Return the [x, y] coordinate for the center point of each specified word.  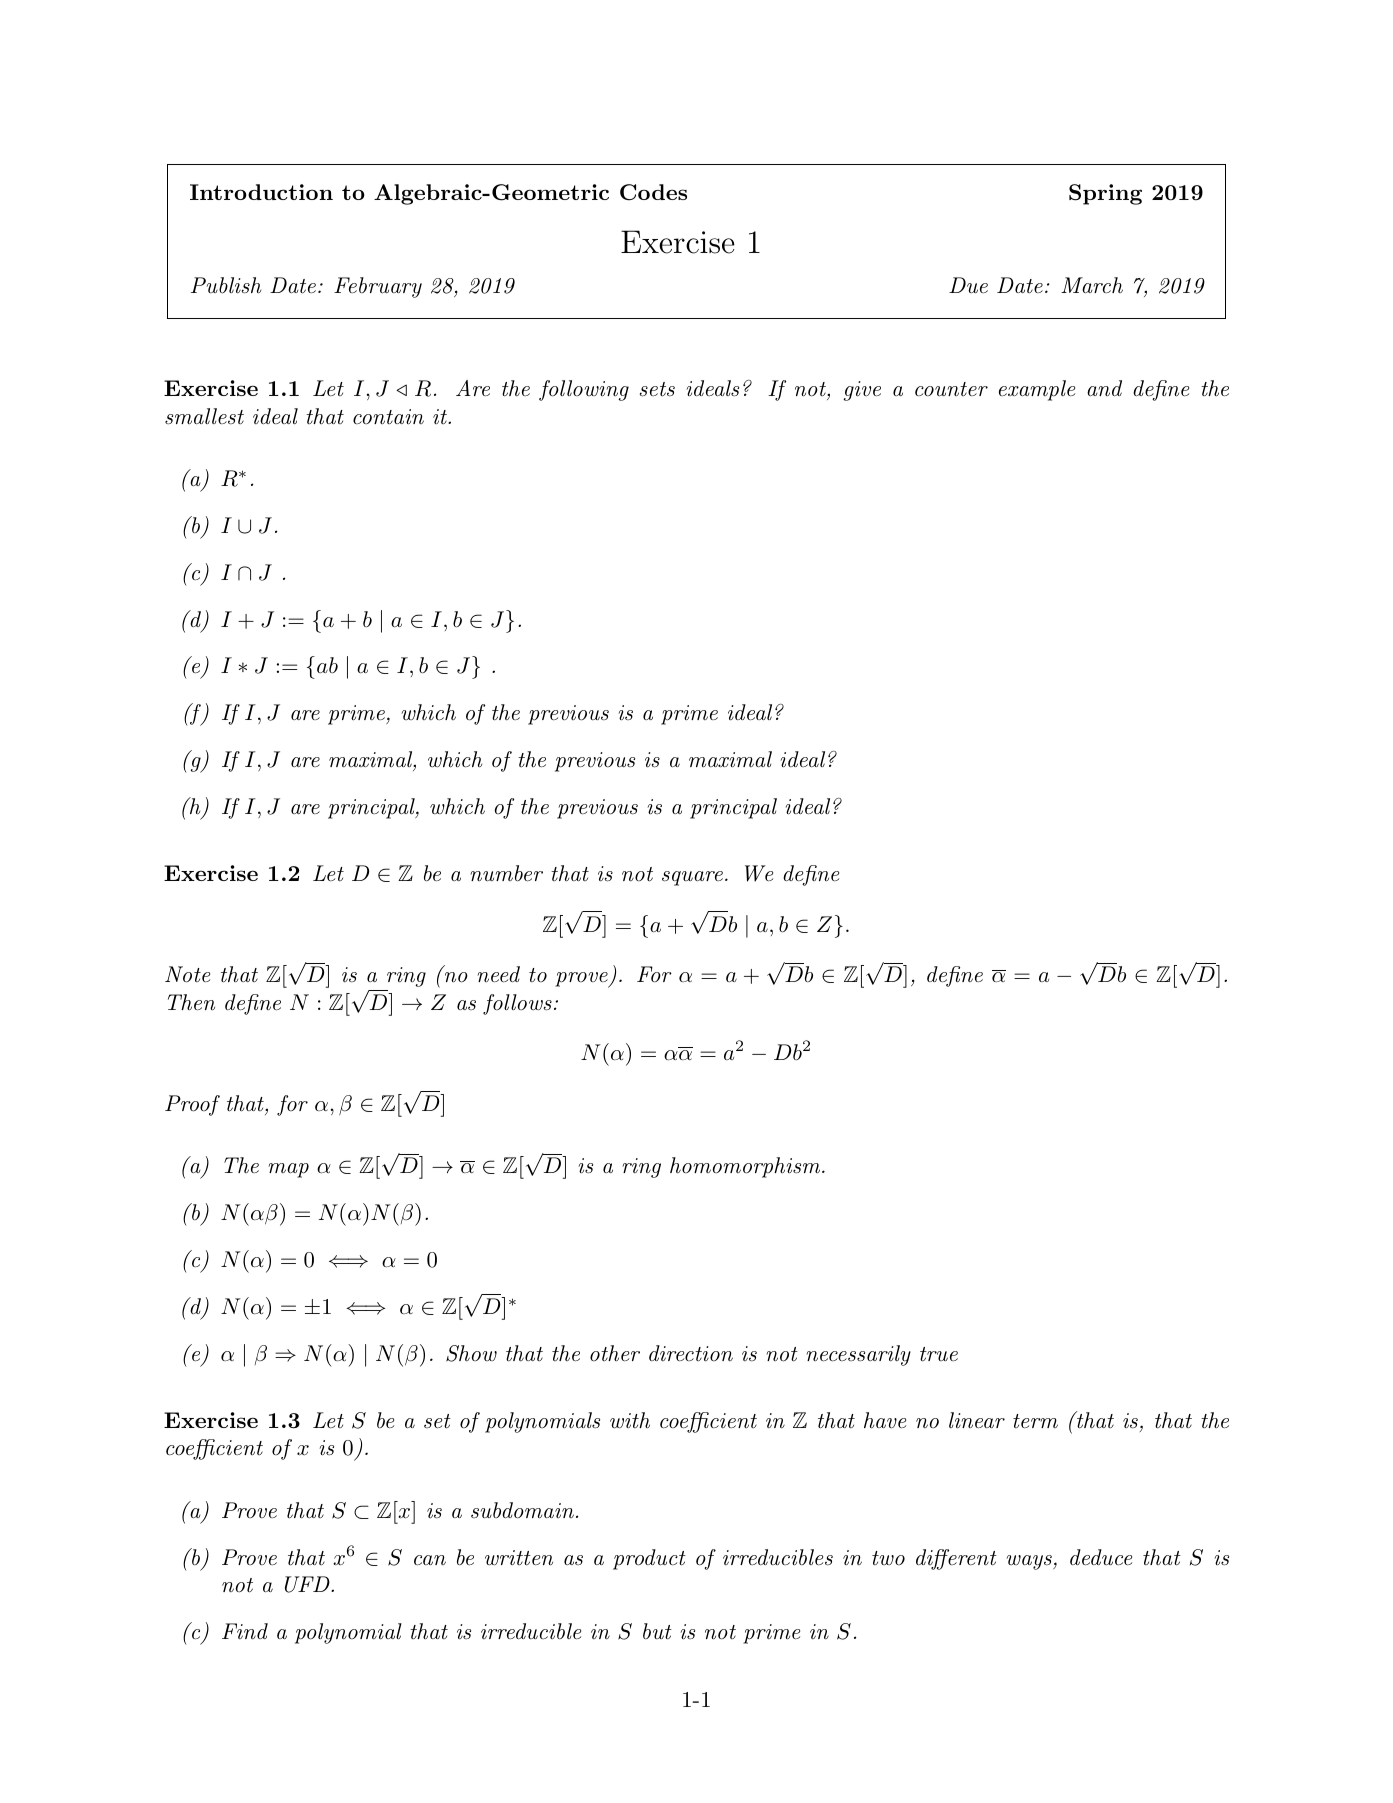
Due [968, 285]
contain [388, 417]
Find [245, 1631]
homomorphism [745, 1167]
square [692, 878]
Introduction [261, 192]
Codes [653, 192]
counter [951, 389]
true [939, 1354]
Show [471, 1353]
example [1037, 390]
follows [517, 1004]
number [506, 873]
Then [191, 1002]
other [615, 1353]
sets [657, 389]
